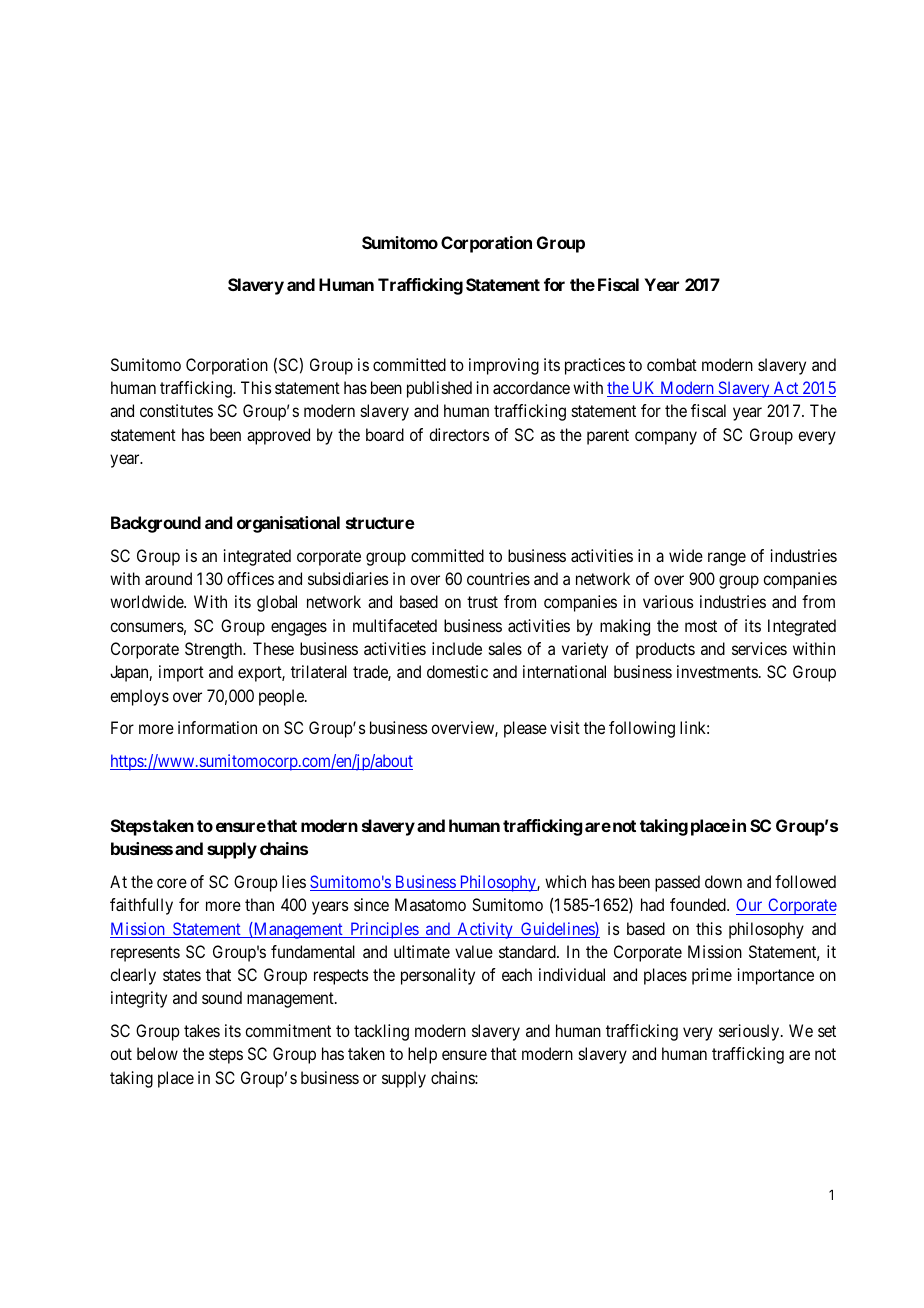 This screenshot has height=1308, width=924. Describe the element at coordinates (672, 364) in the screenshot. I see `combat` at that location.
